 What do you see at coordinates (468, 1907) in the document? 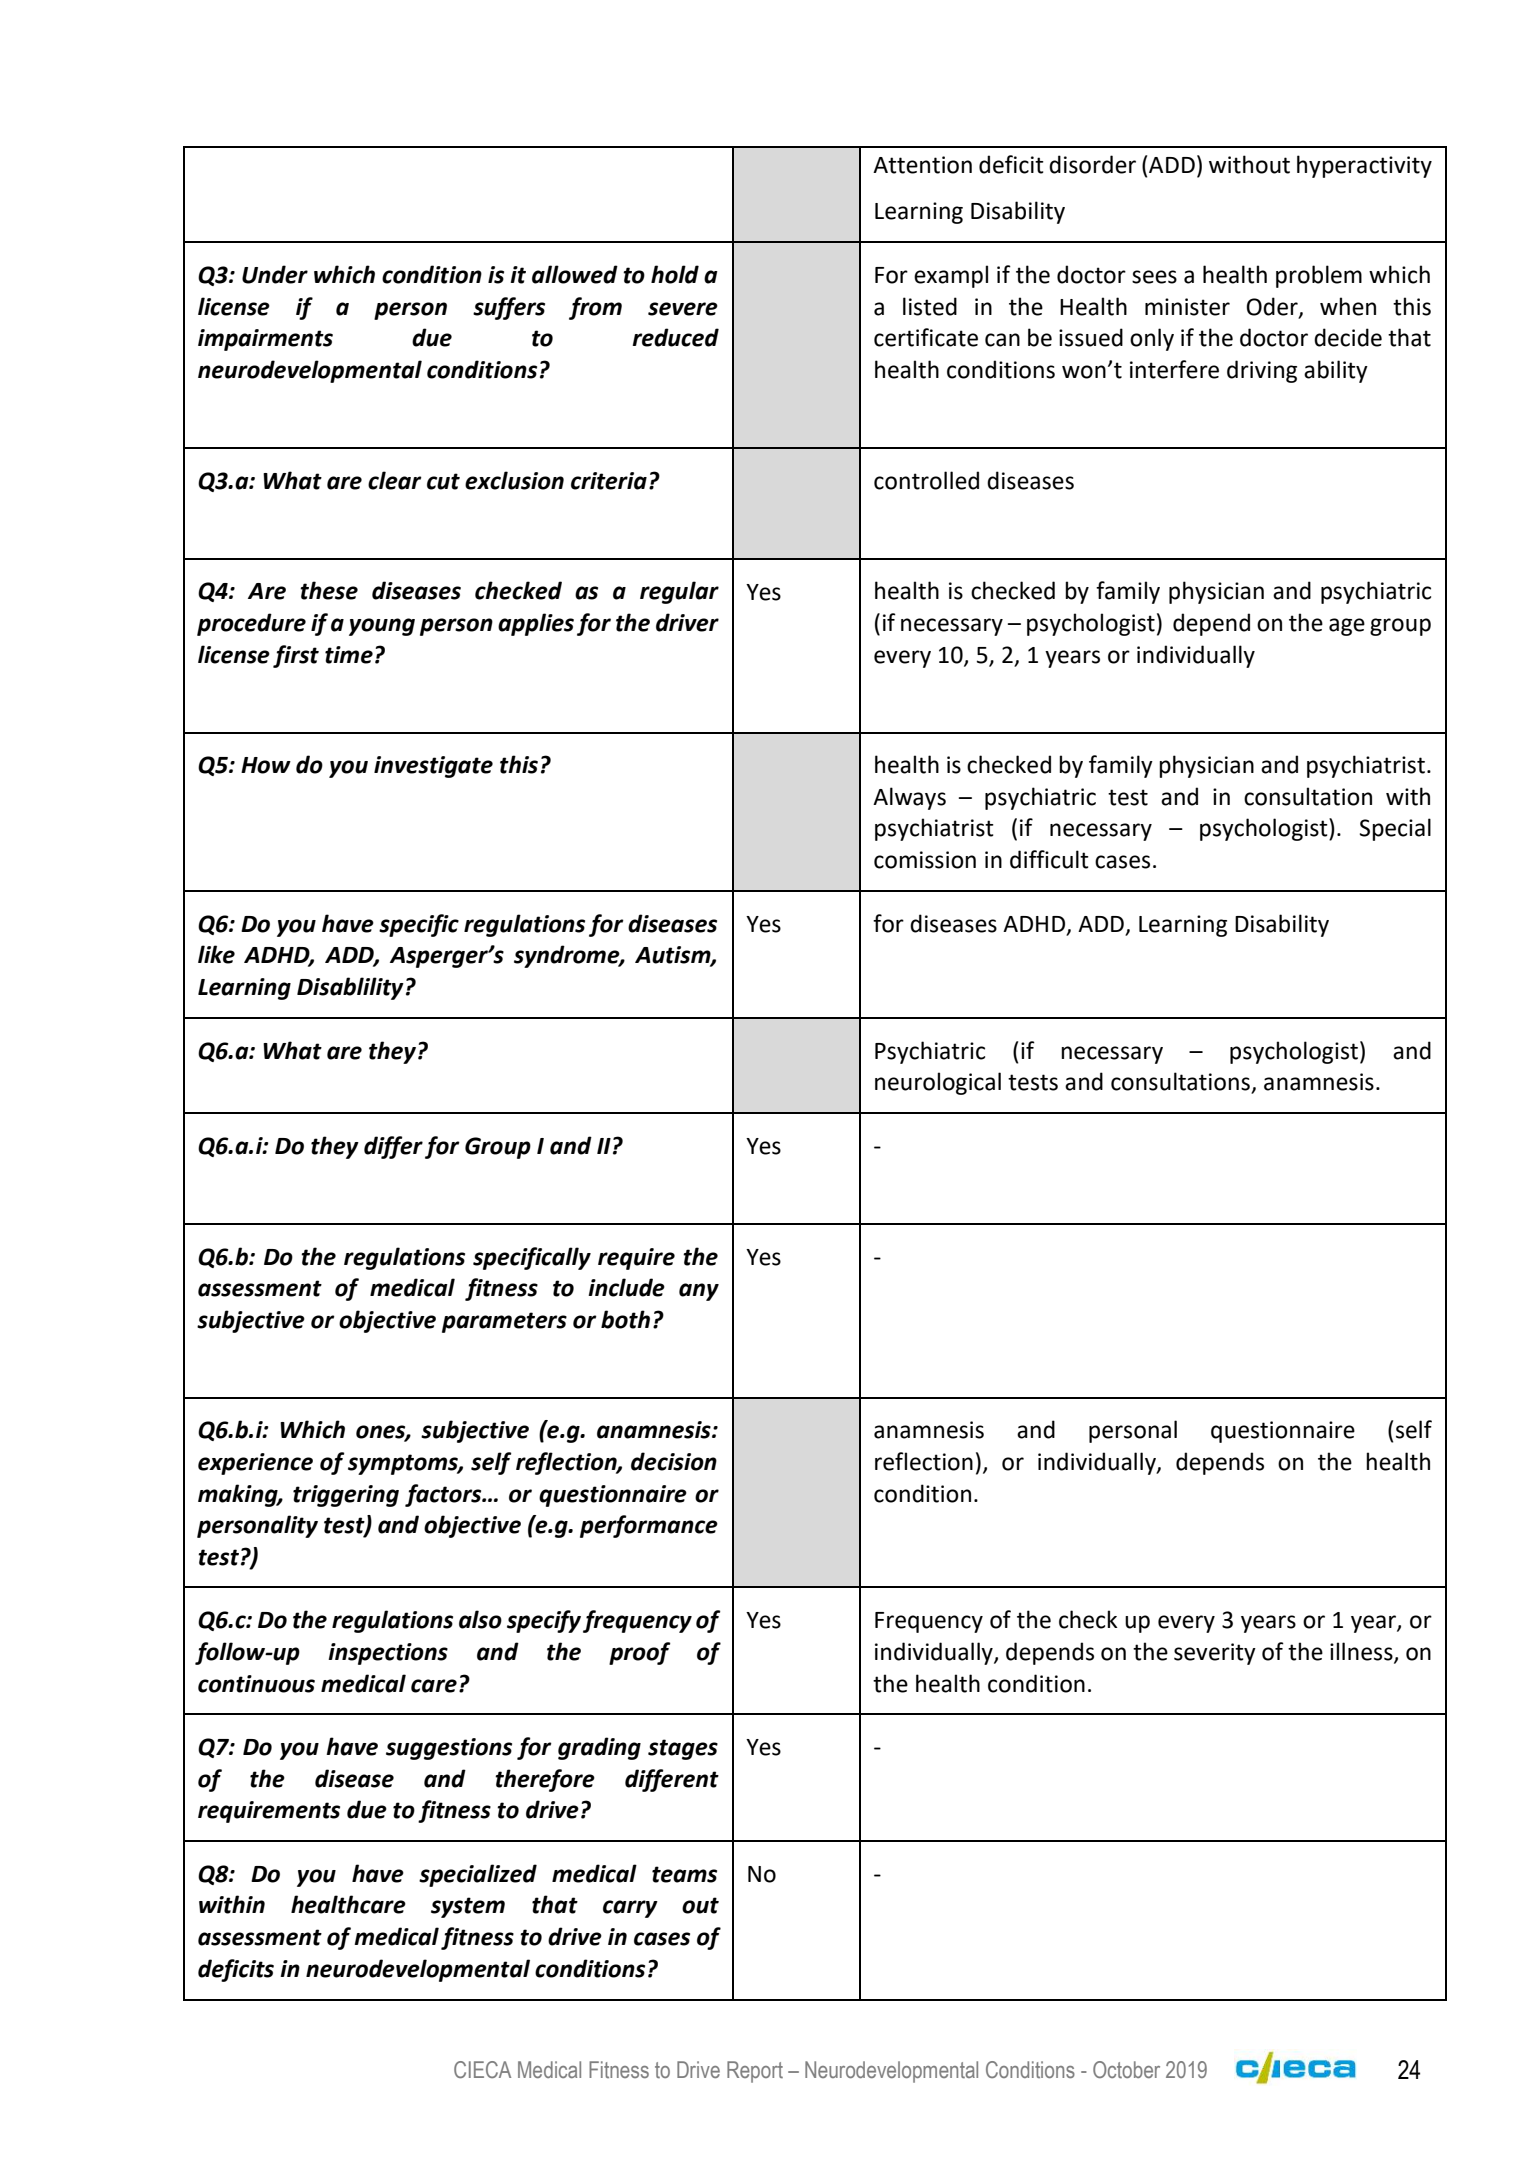
I see `system` at bounding box center [468, 1907].
